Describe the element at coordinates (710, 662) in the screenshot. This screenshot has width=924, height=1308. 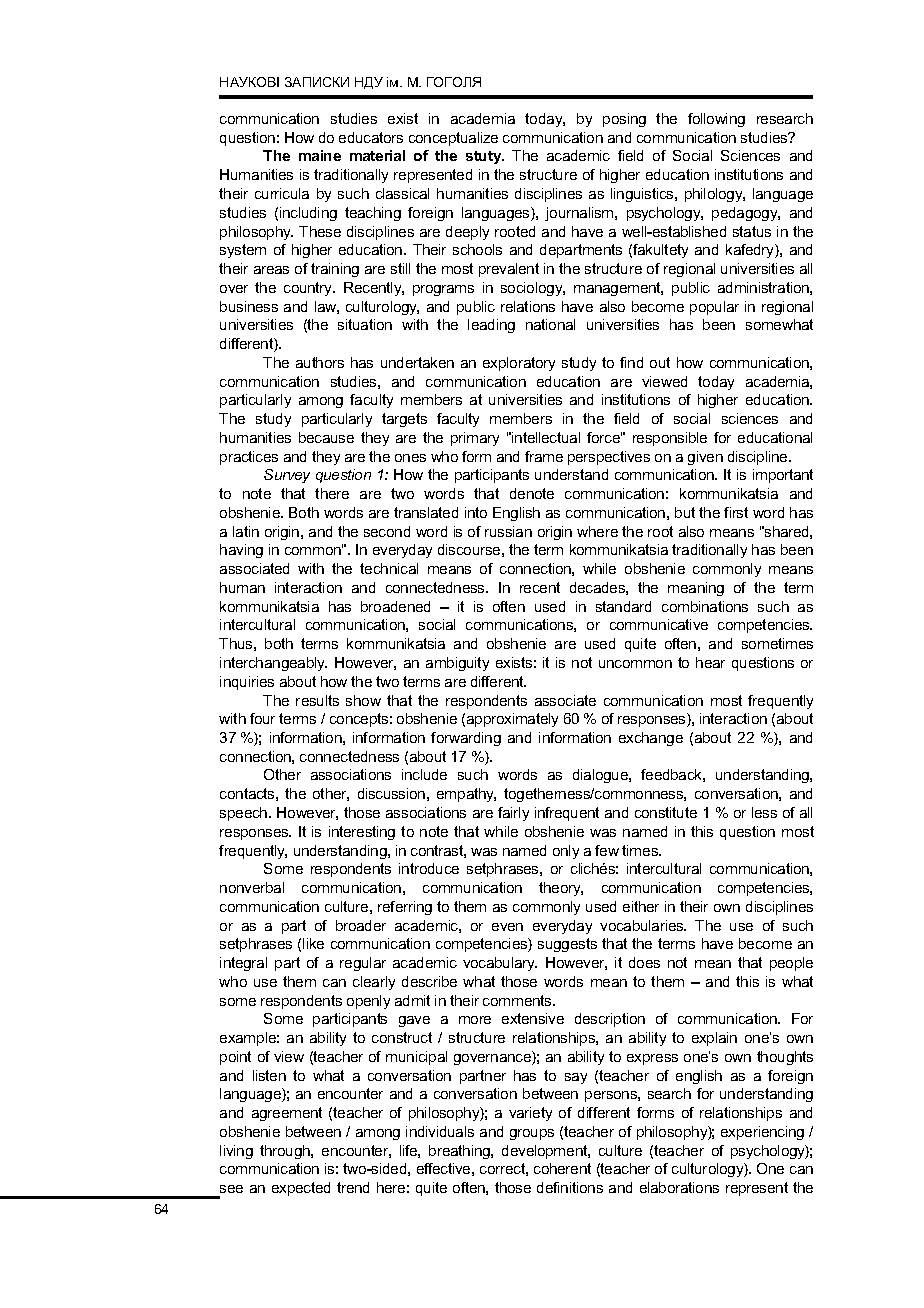
I see `hear` at that location.
